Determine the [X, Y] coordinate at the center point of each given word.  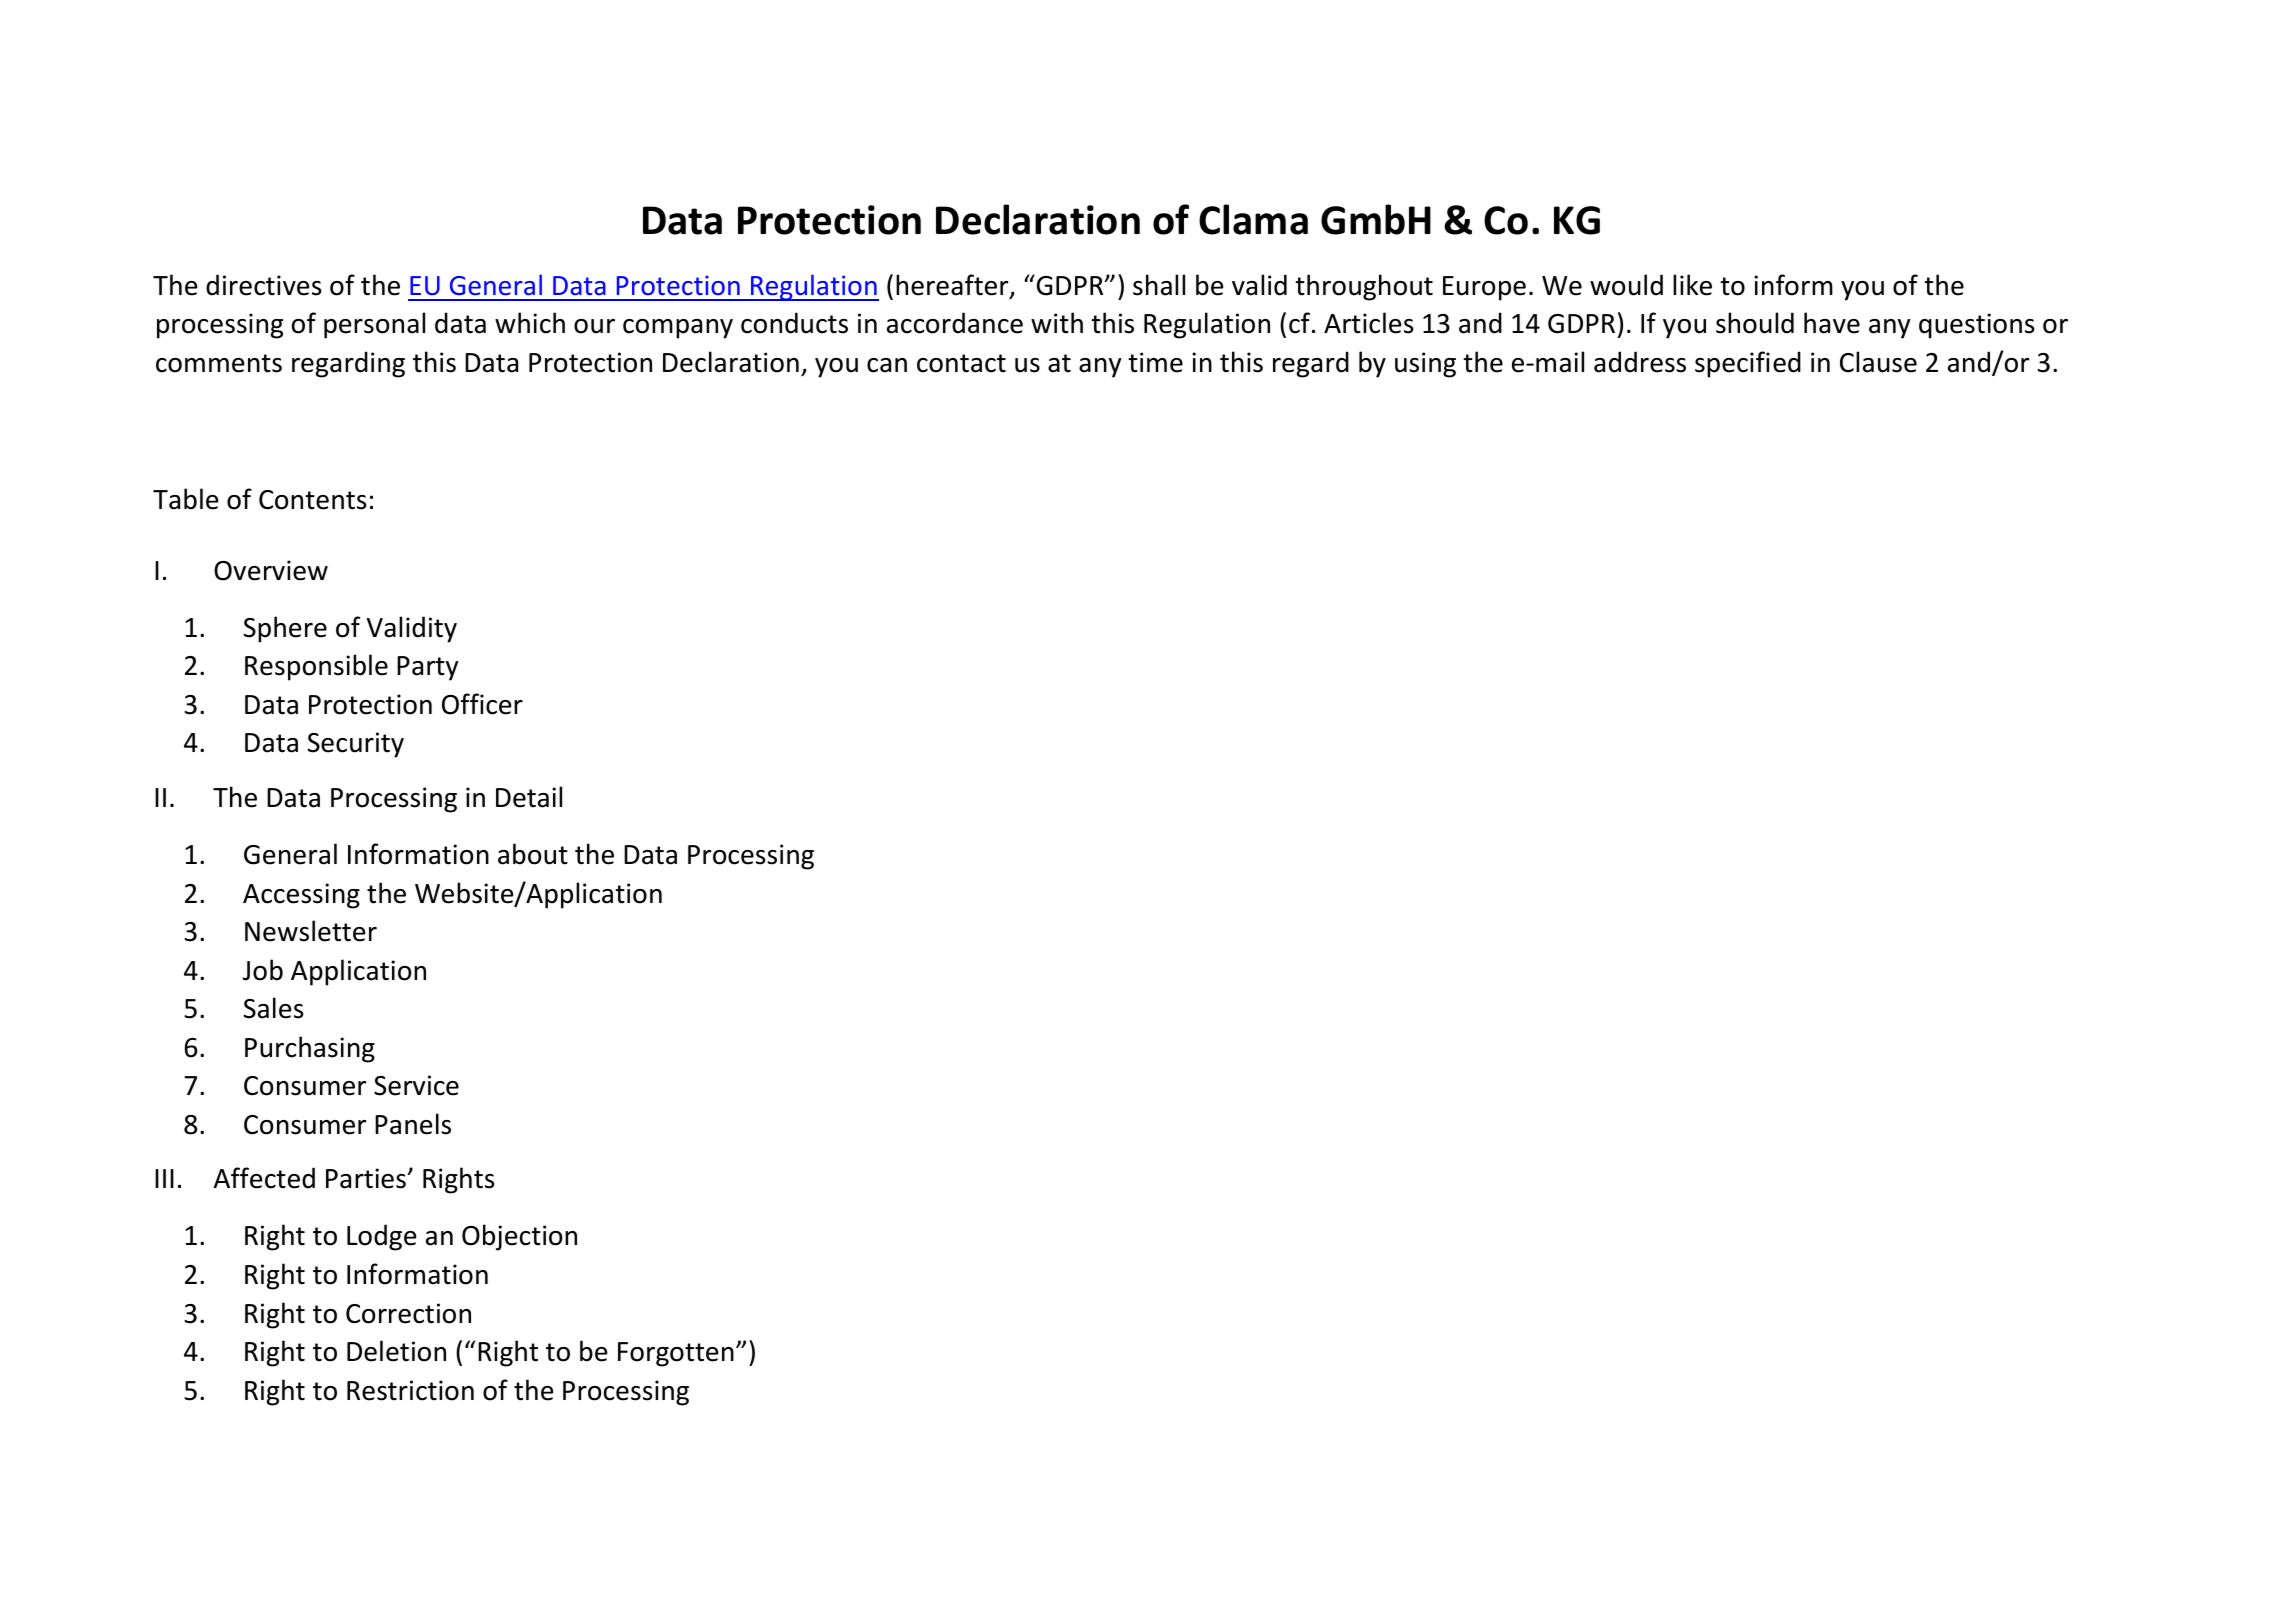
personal [374, 325]
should [1755, 323]
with [1057, 323]
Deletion [396, 1351]
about [533, 854]
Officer [482, 704]
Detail [529, 797]
